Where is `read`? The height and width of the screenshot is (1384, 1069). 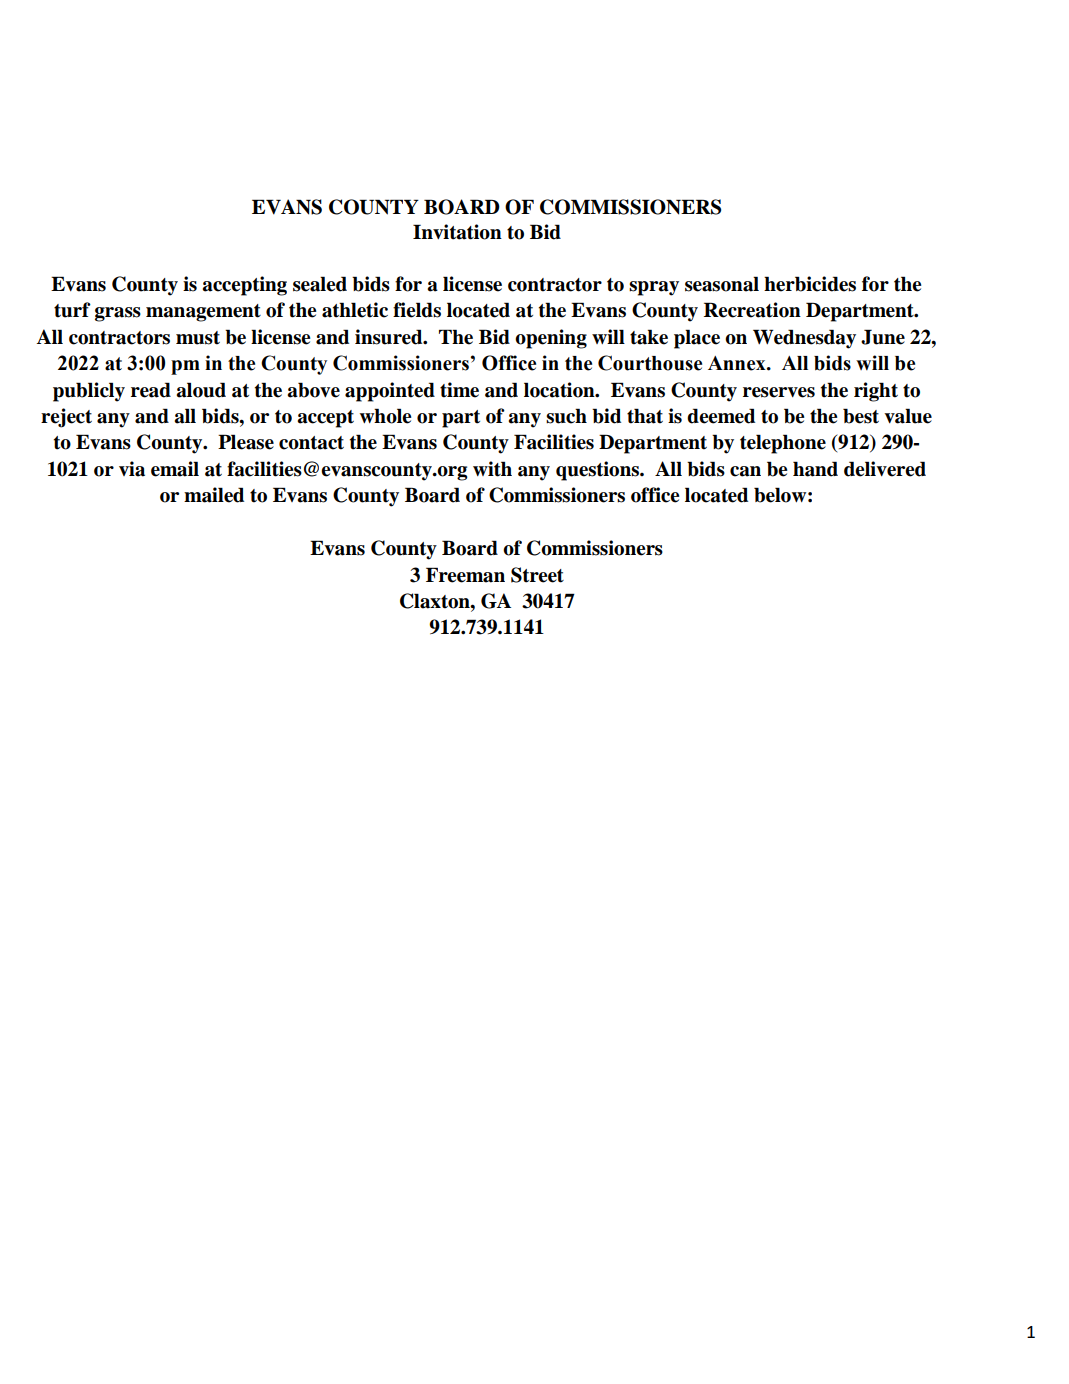 read is located at coordinates (151, 390).
